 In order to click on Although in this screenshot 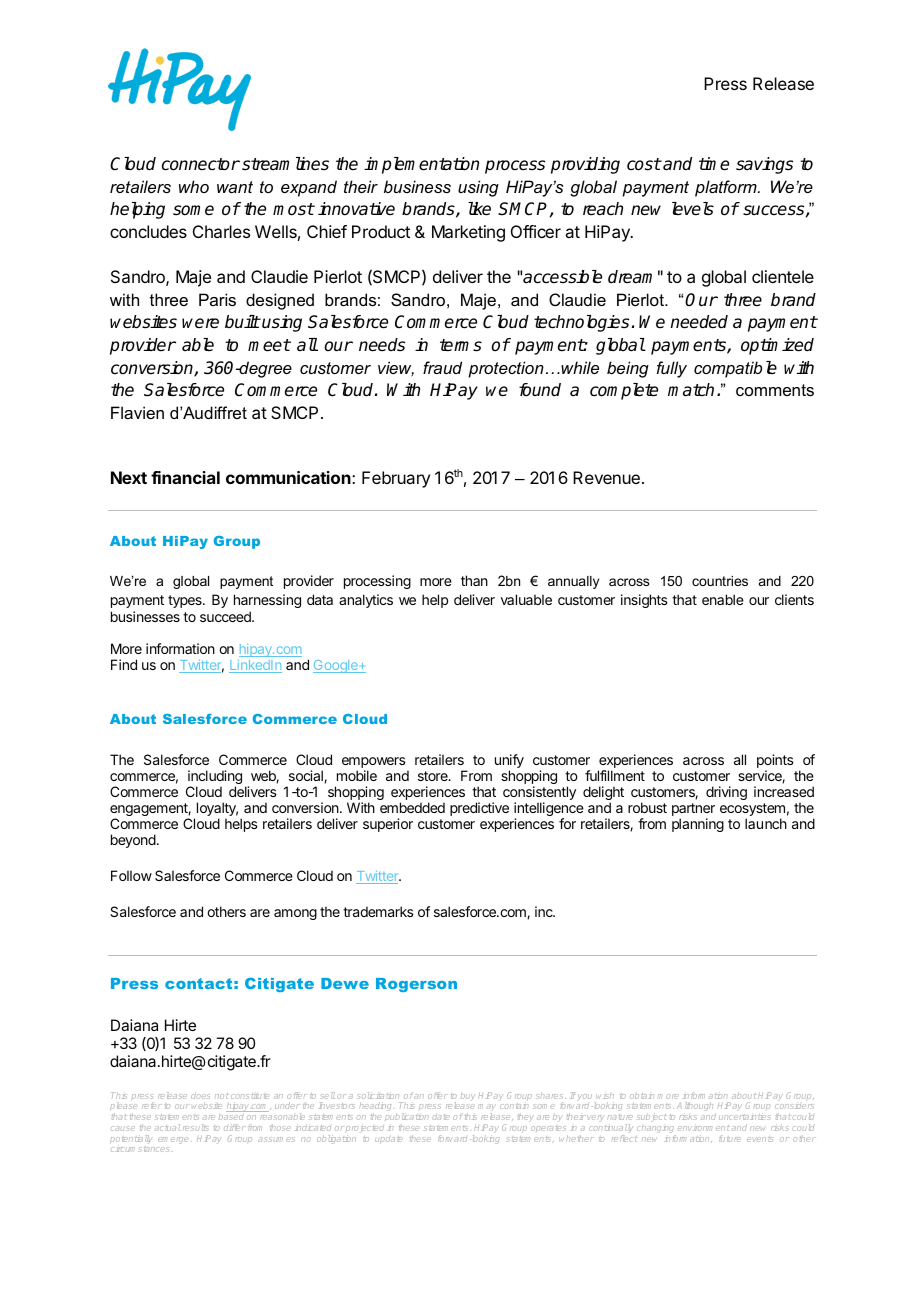, I will do `click(695, 1108)`.
